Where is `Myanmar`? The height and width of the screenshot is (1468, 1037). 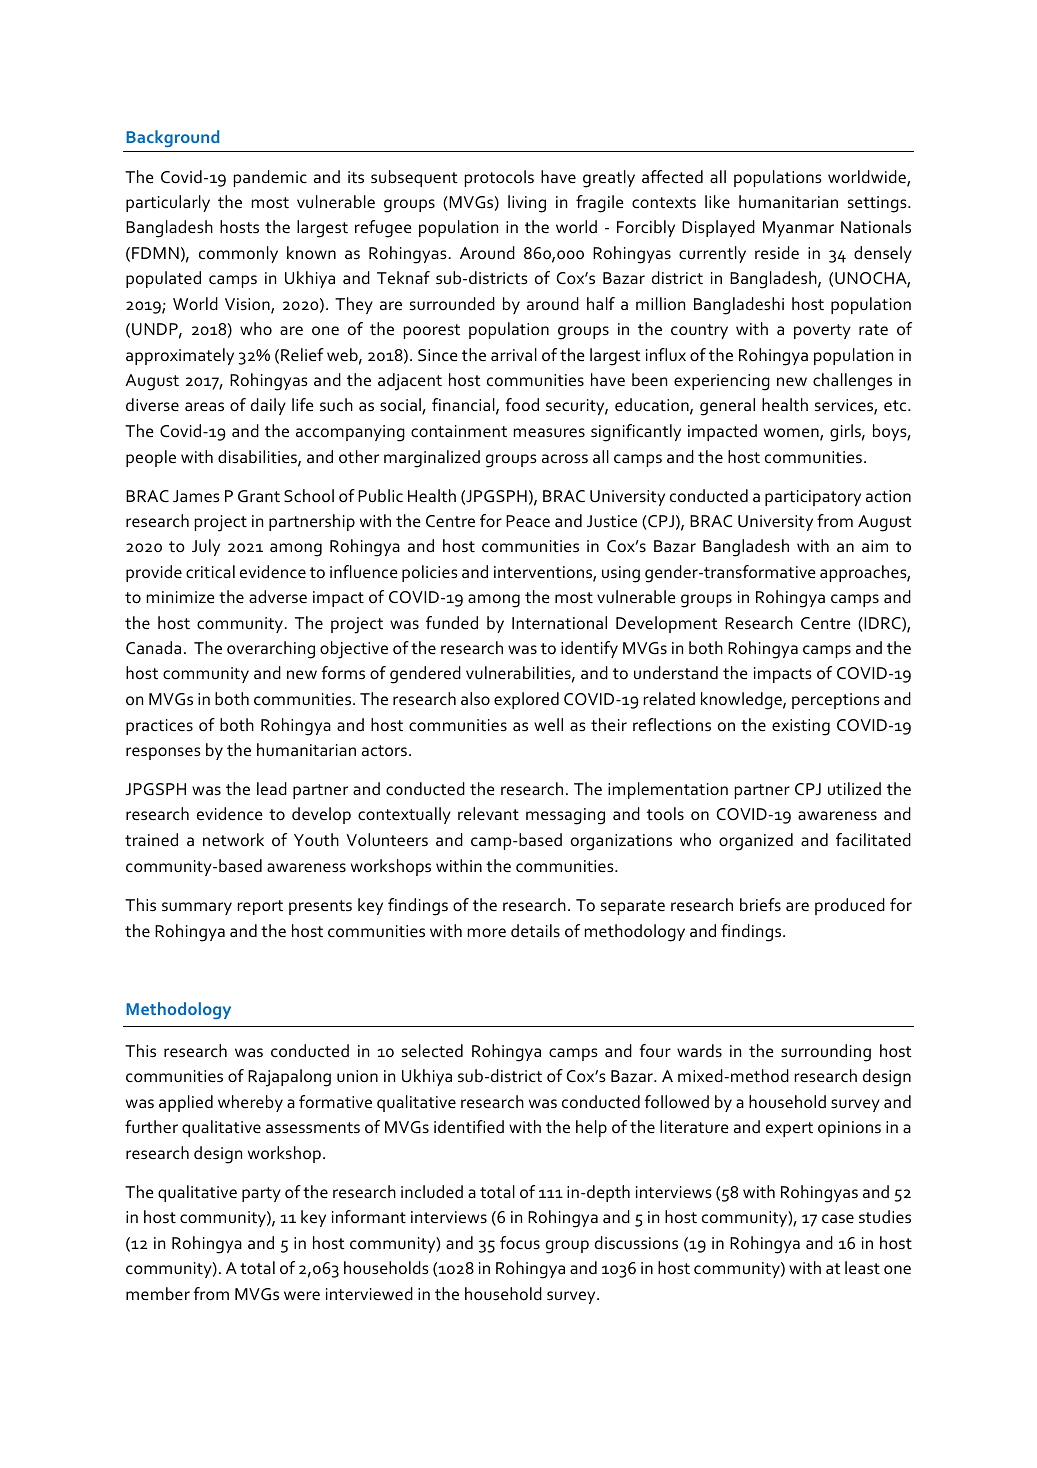 Myanmar is located at coordinates (798, 229).
